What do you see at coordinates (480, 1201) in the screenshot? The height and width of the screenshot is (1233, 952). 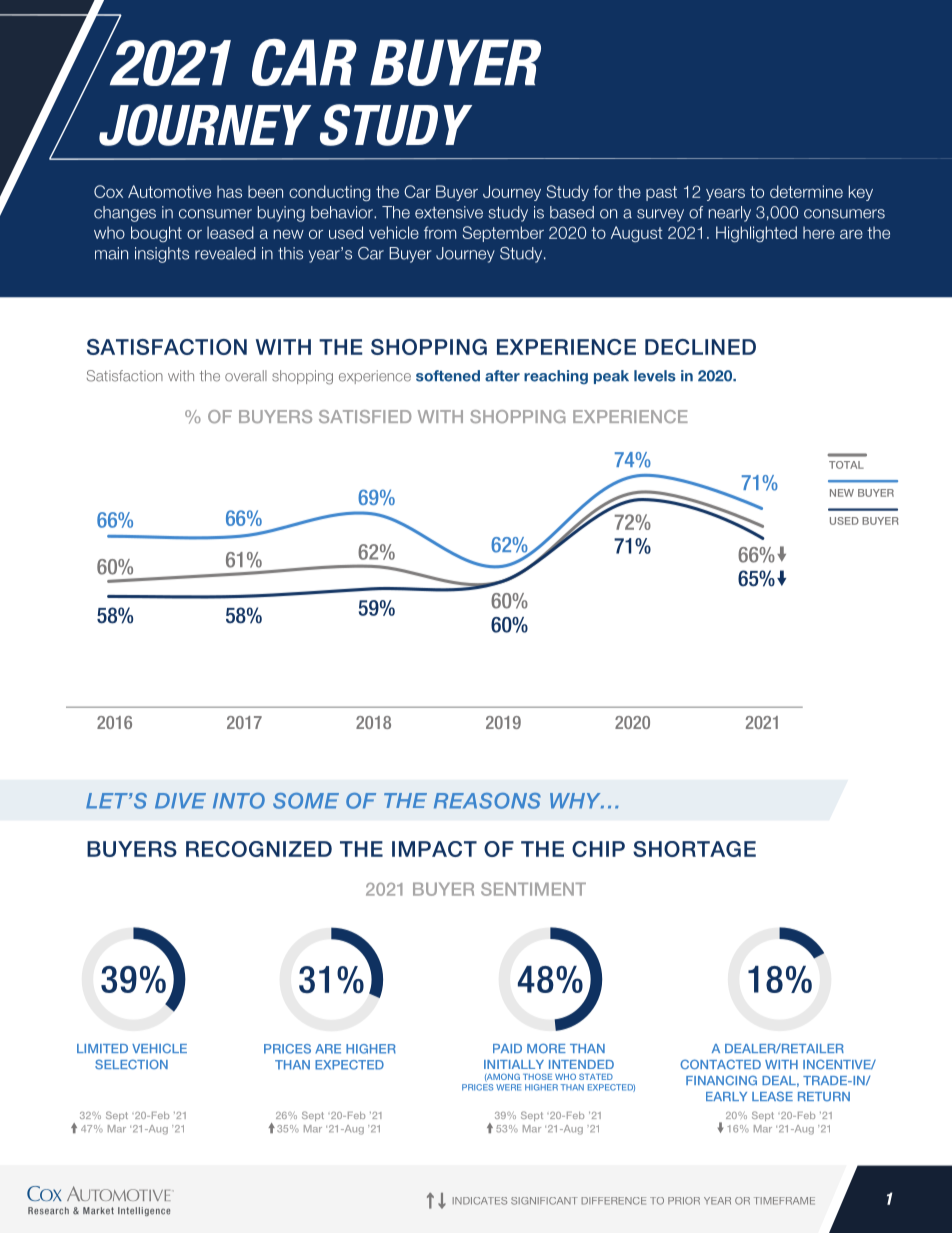 I see `INDICATES` at bounding box center [480, 1201].
